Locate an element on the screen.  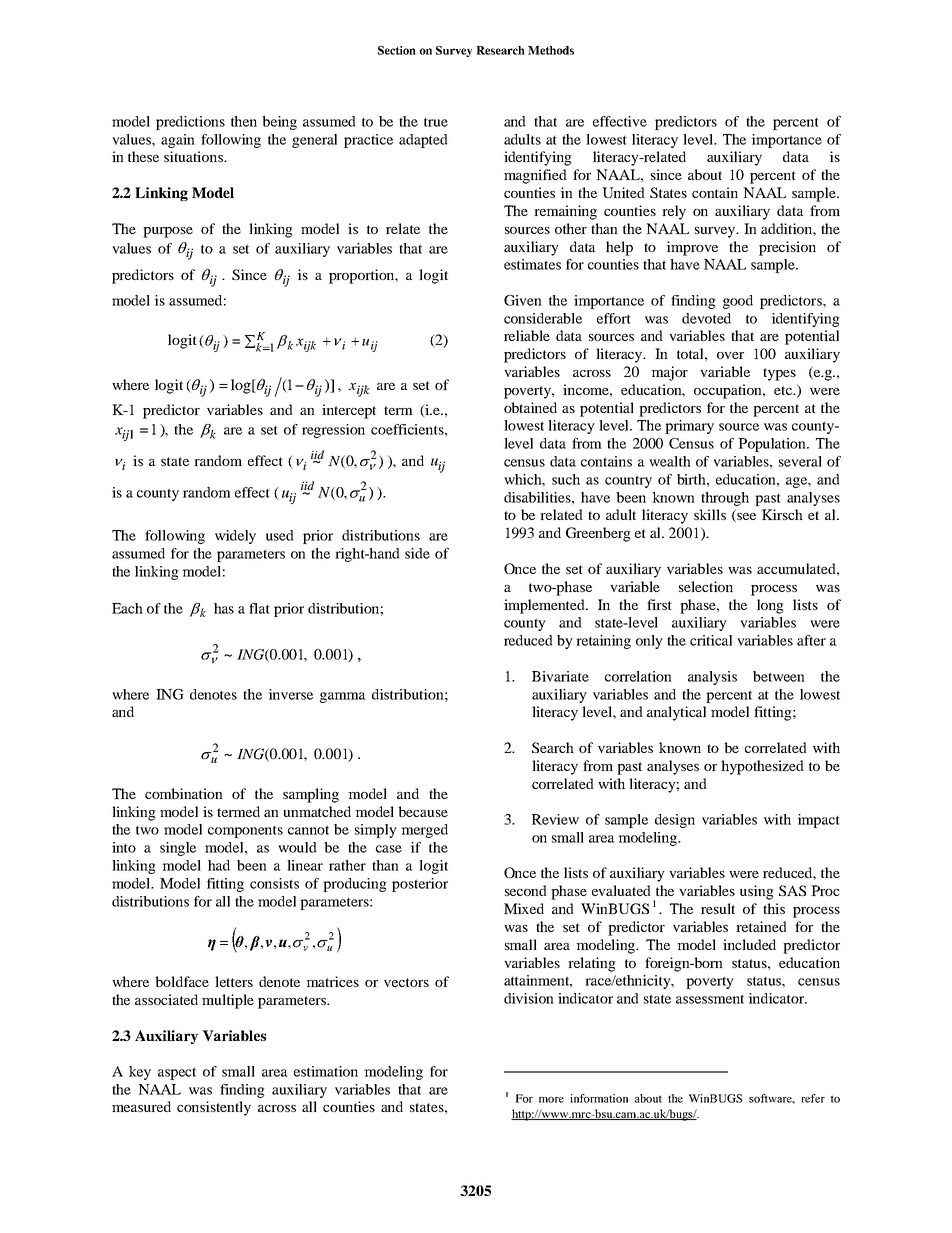
purpose is located at coordinates (168, 232).
